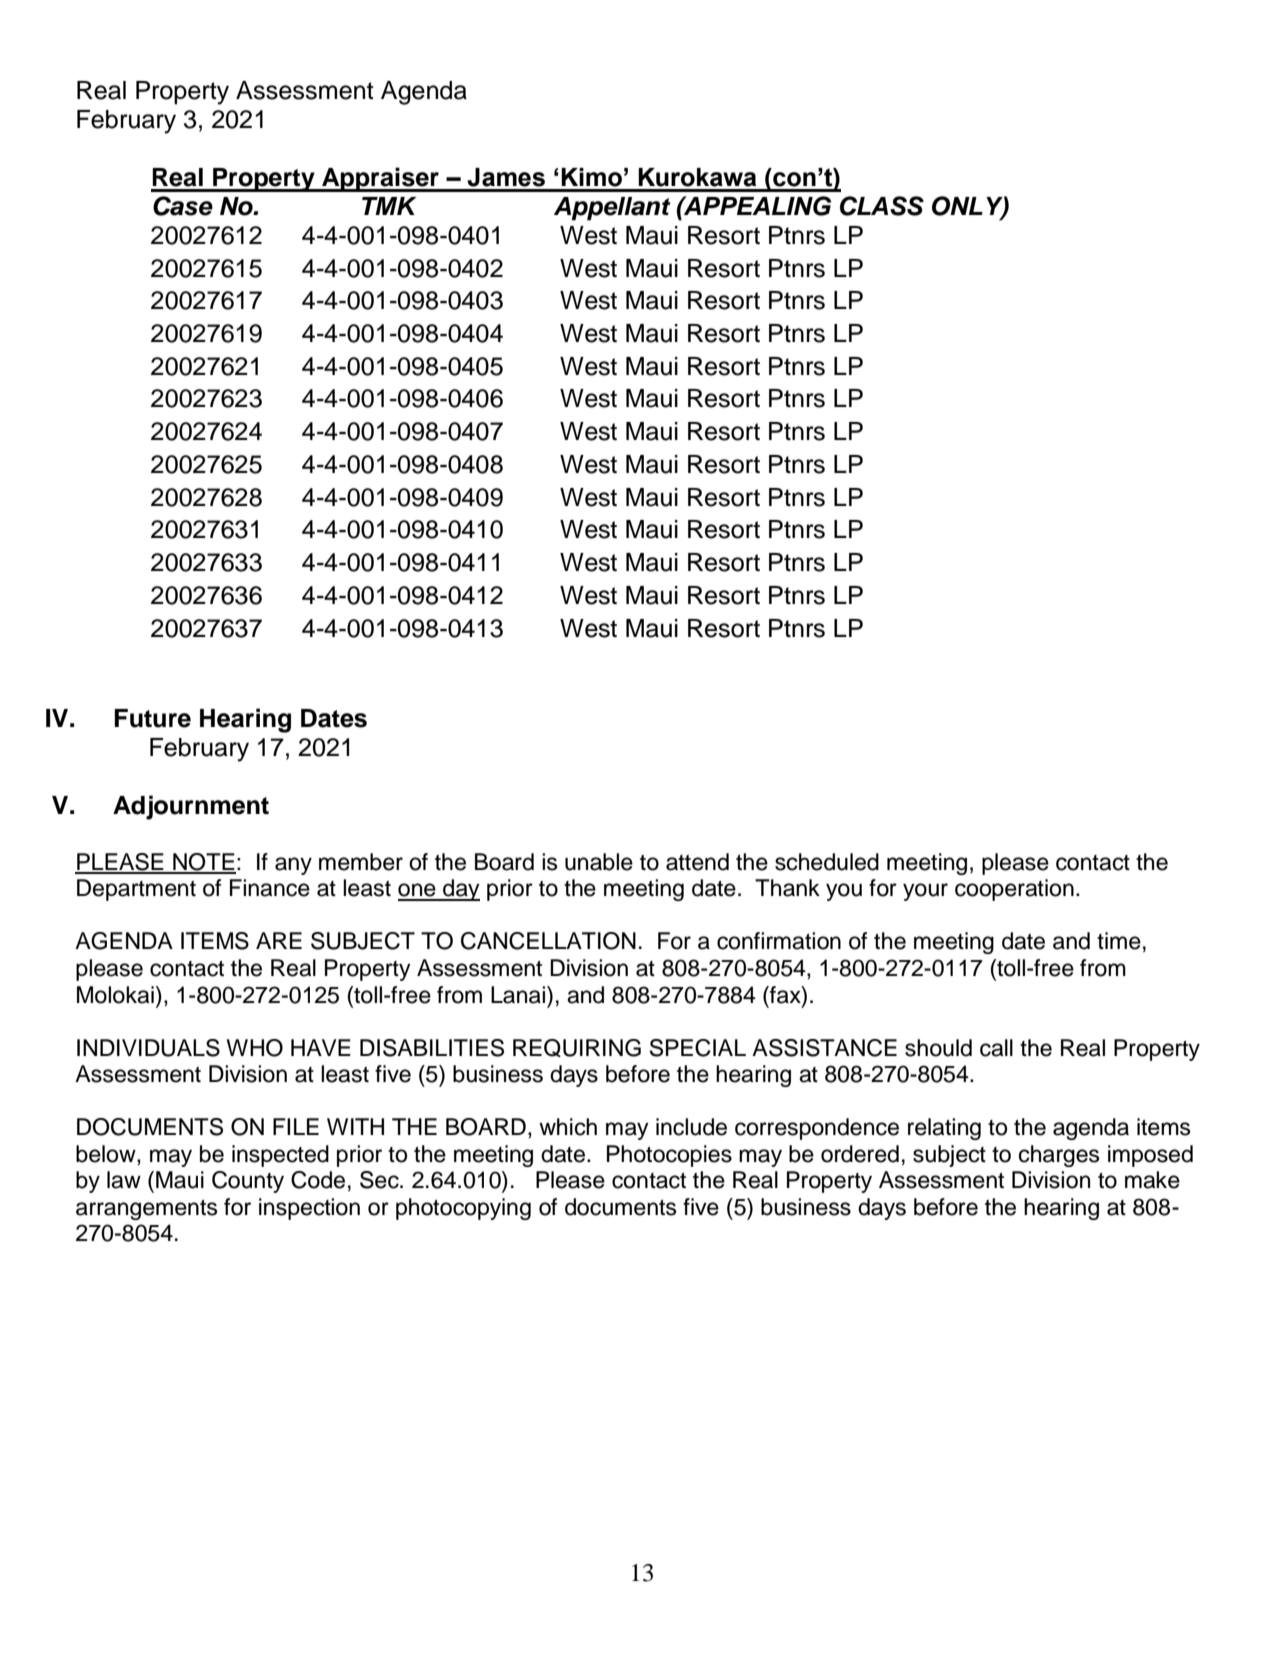 The width and height of the image is (1284, 1661). I want to click on Appraiser, so click(380, 179).
